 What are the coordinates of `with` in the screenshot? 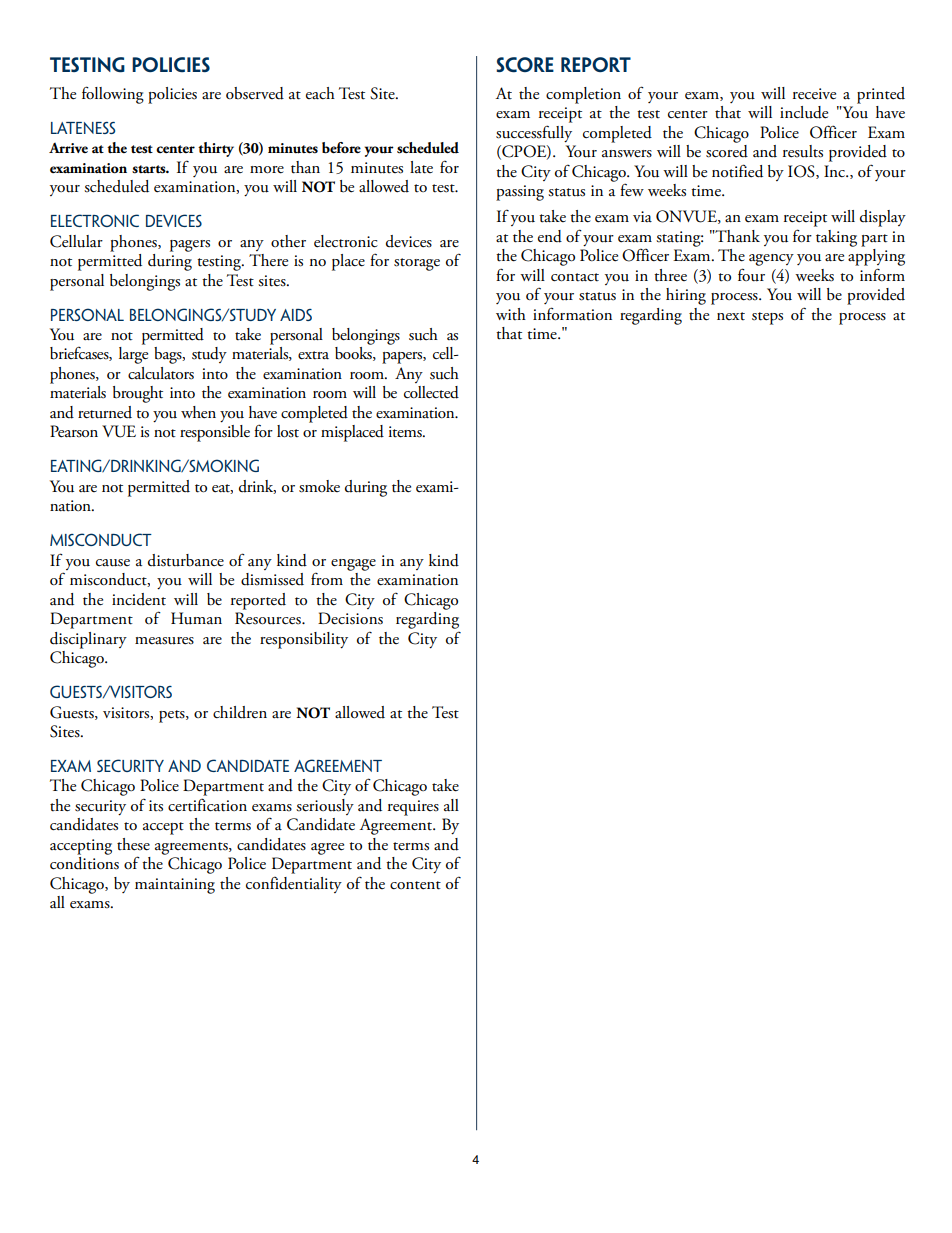 It's located at (511, 314).
